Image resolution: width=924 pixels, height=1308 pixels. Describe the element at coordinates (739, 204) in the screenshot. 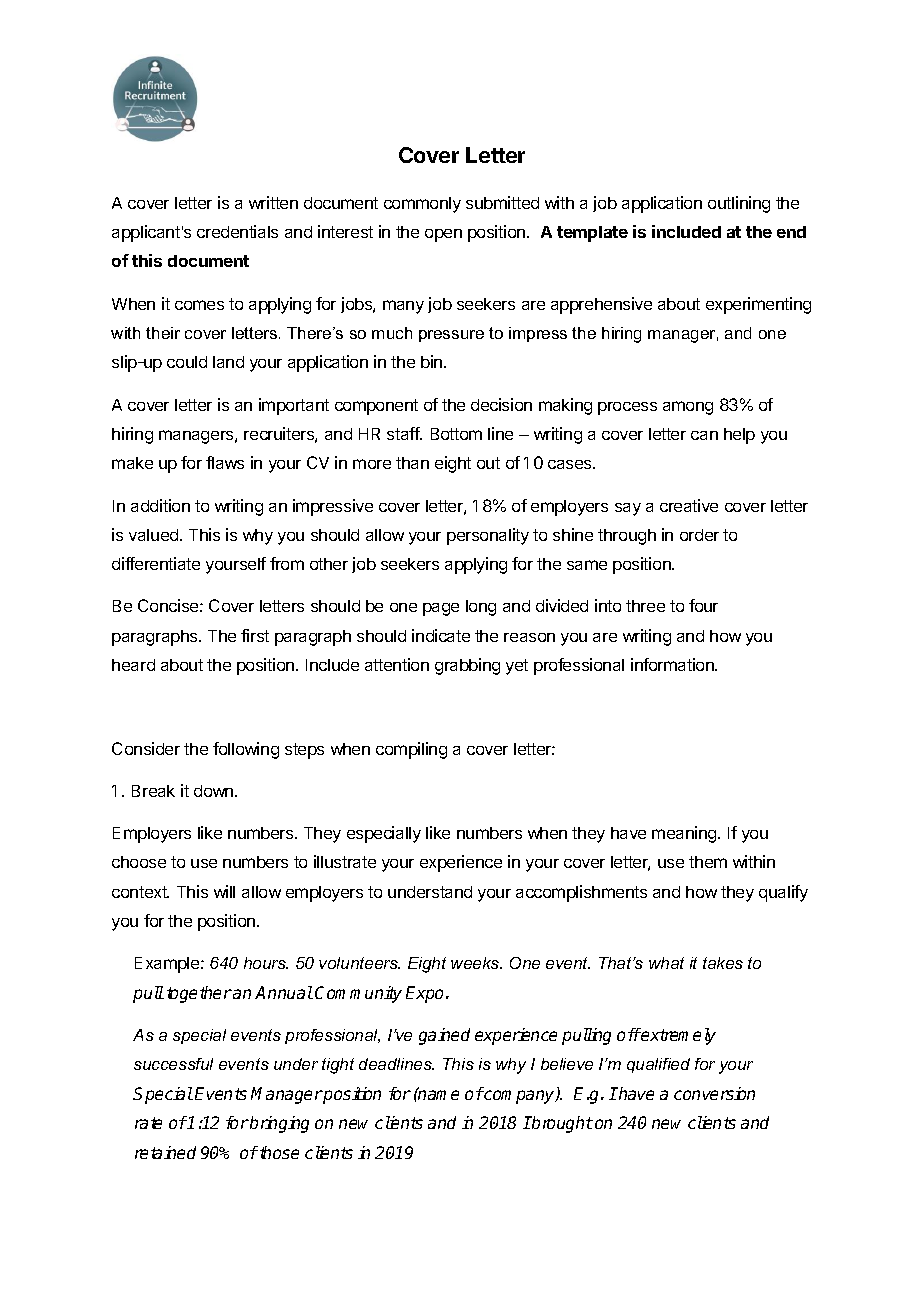

I see `outlining` at that location.
